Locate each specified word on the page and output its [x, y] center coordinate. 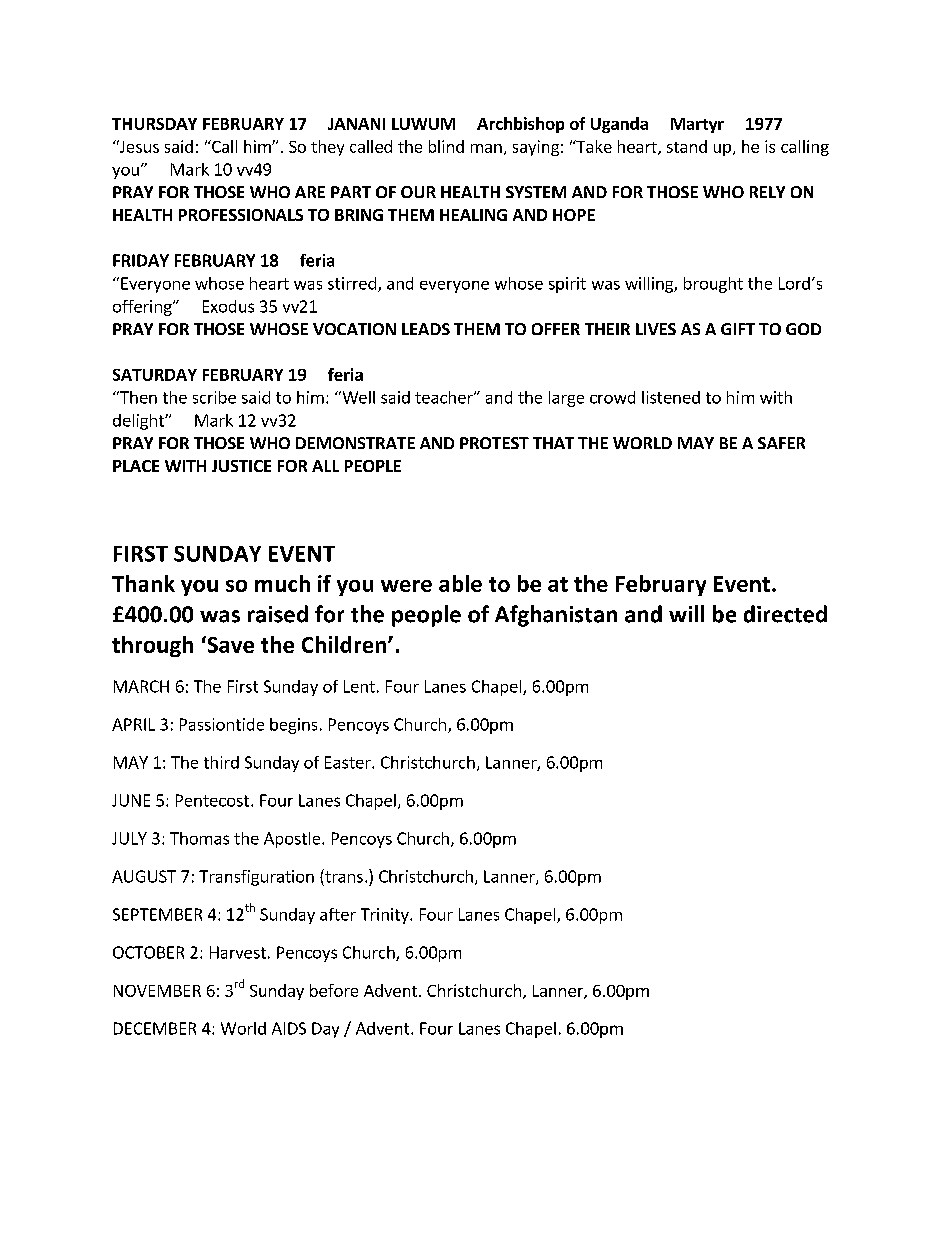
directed [785, 614]
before [334, 990]
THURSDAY [154, 124]
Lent [359, 686]
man [486, 148]
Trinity [386, 916]
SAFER [781, 443]
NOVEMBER [157, 991]
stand [687, 146]
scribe [214, 397]
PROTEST [494, 443]
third [221, 762]
